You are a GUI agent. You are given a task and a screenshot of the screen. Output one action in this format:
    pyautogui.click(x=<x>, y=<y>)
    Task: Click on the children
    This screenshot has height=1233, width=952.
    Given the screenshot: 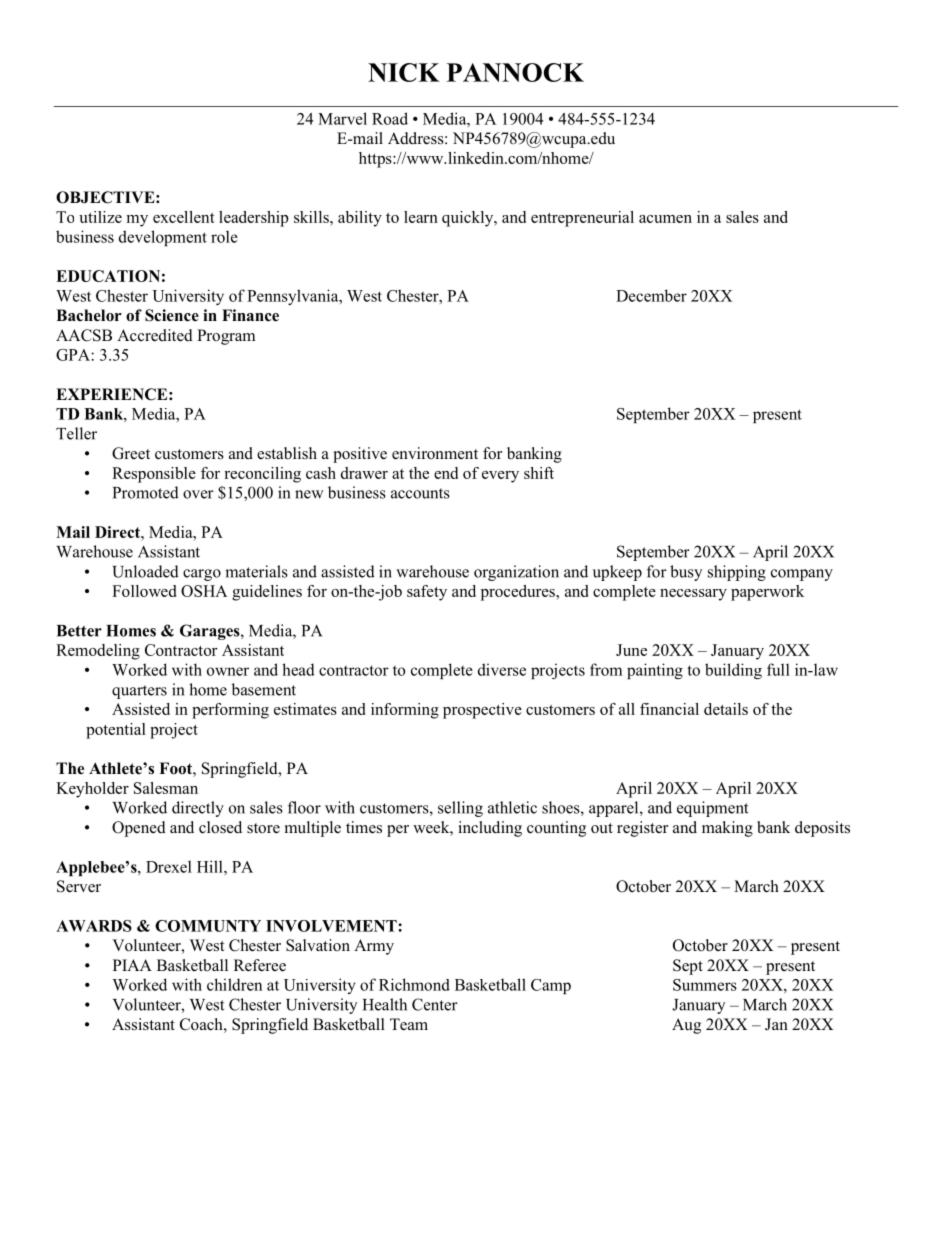 What is the action you would take?
    pyautogui.click(x=234, y=984)
